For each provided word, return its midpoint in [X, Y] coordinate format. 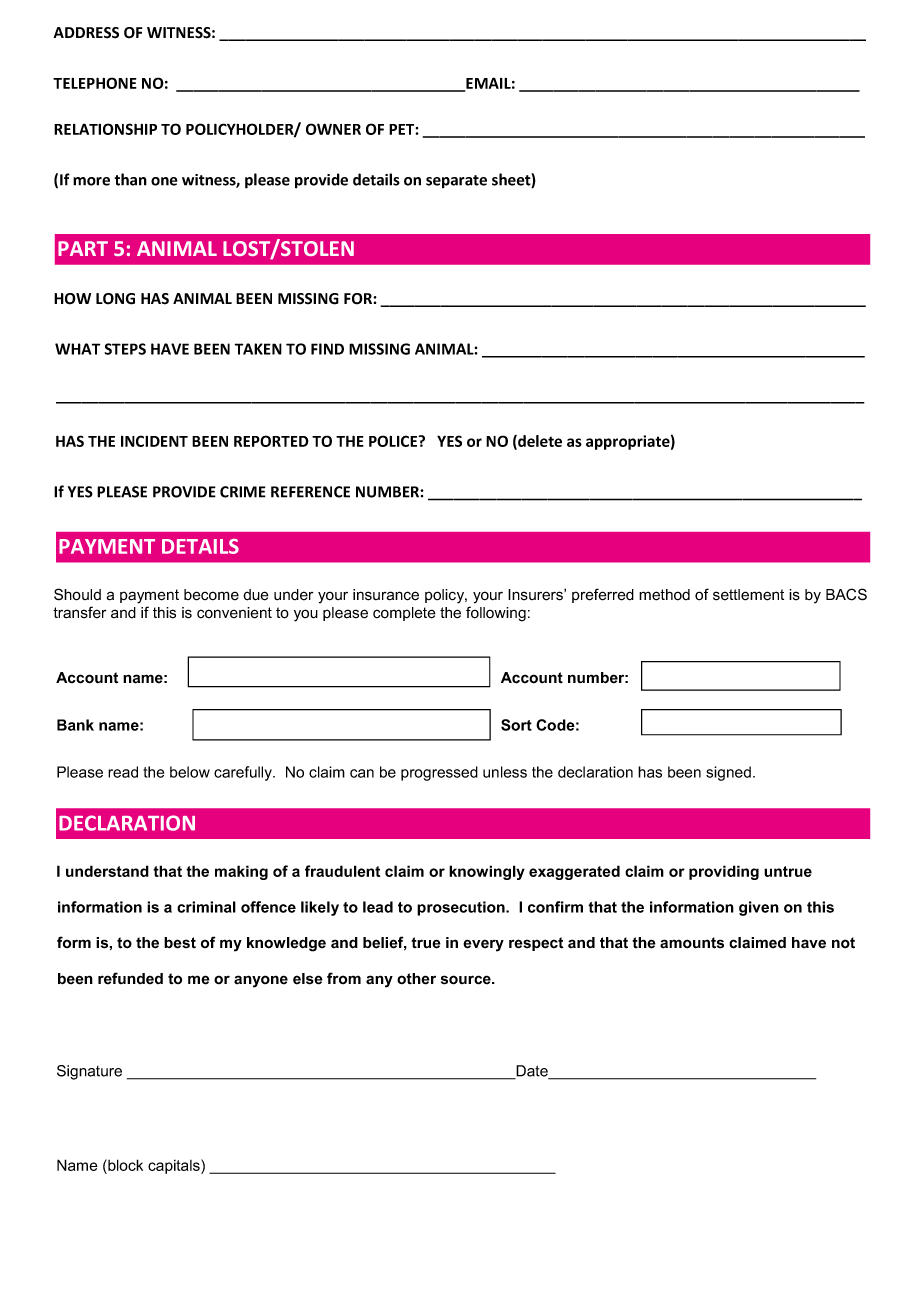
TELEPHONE [95, 83]
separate [456, 182]
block [124, 1165]
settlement [748, 595]
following [496, 614]
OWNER [333, 129]
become [211, 595]
